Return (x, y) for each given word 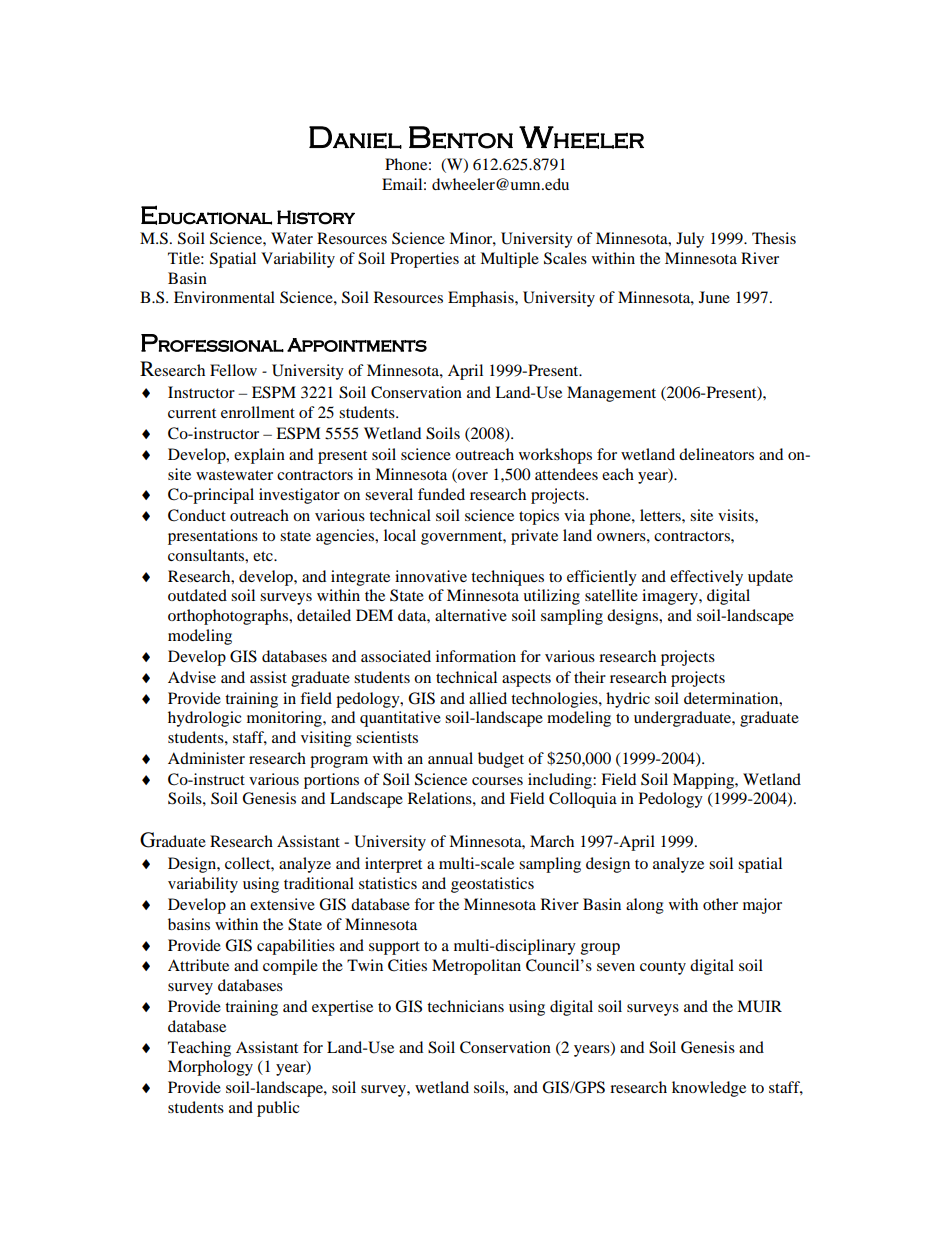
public (278, 1109)
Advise (192, 677)
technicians (465, 1006)
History (316, 217)
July (690, 240)
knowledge (709, 1089)
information (476, 656)
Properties (424, 260)
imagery (671, 597)
